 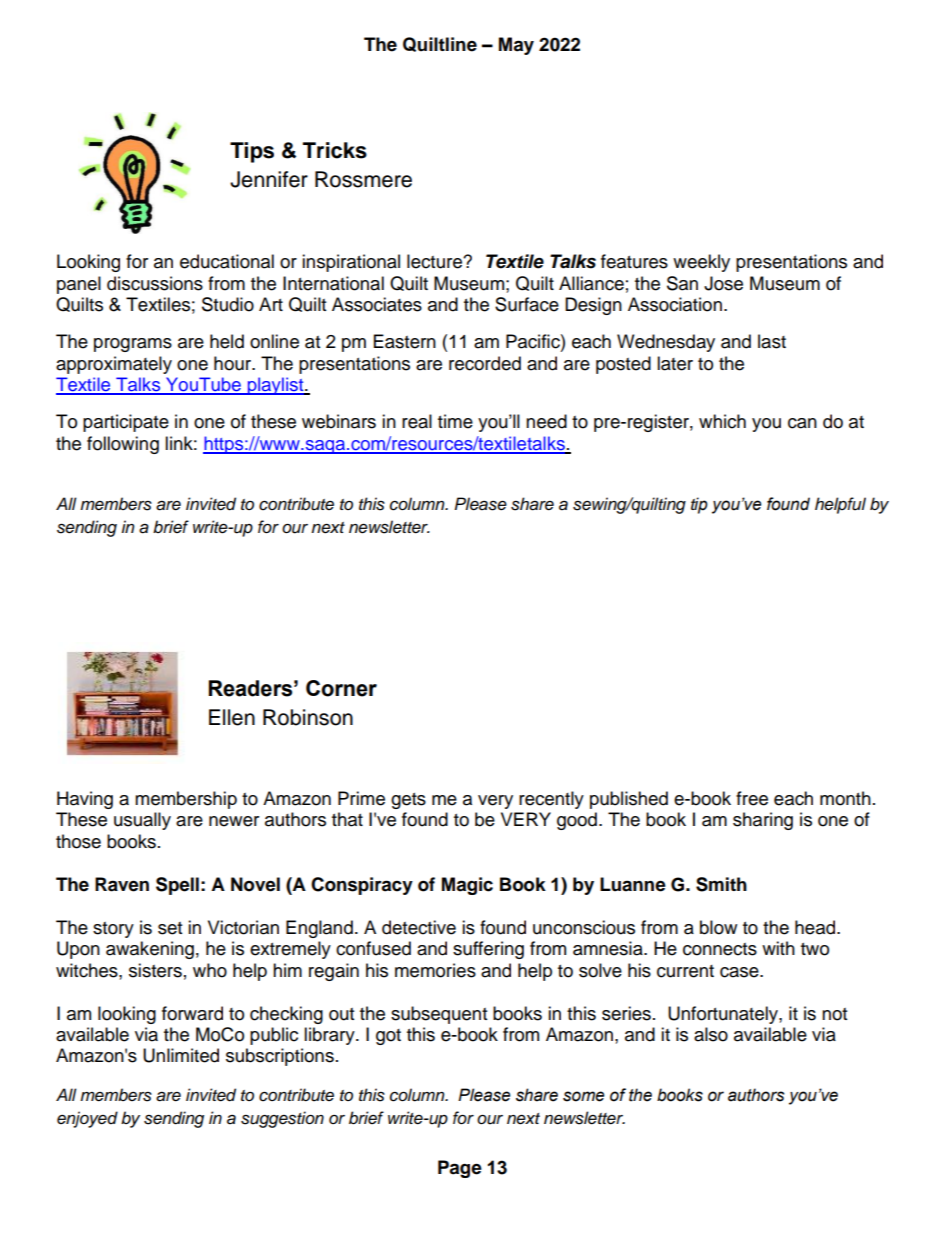 I want to click on also, so click(x=711, y=1034).
